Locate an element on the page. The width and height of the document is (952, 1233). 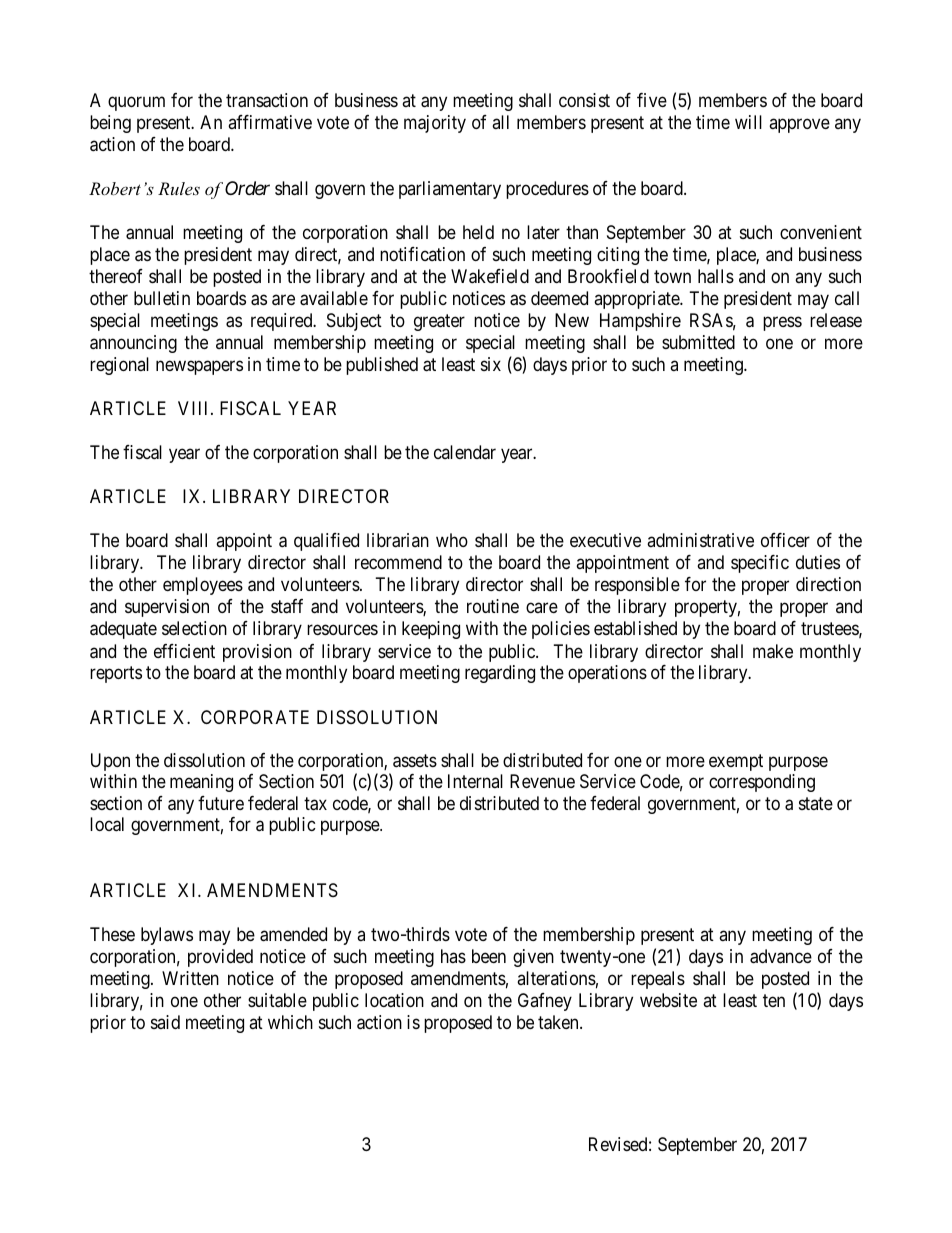
been is located at coordinates (489, 956).
